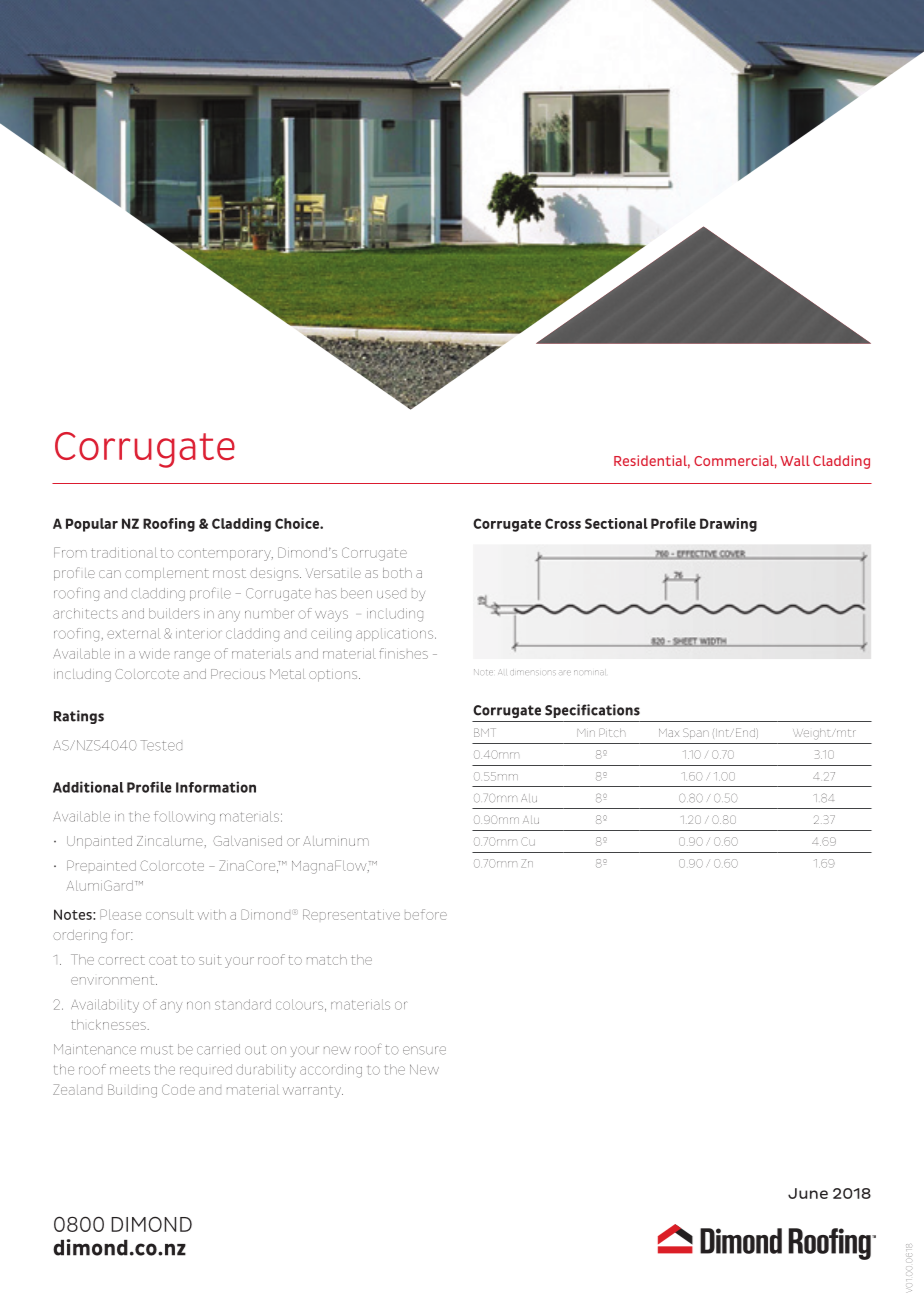 This screenshot has height=1308, width=924. What do you see at coordinates (808, 1193) in the screenshot?
I see `June` at bounding box center [808, 1193].
